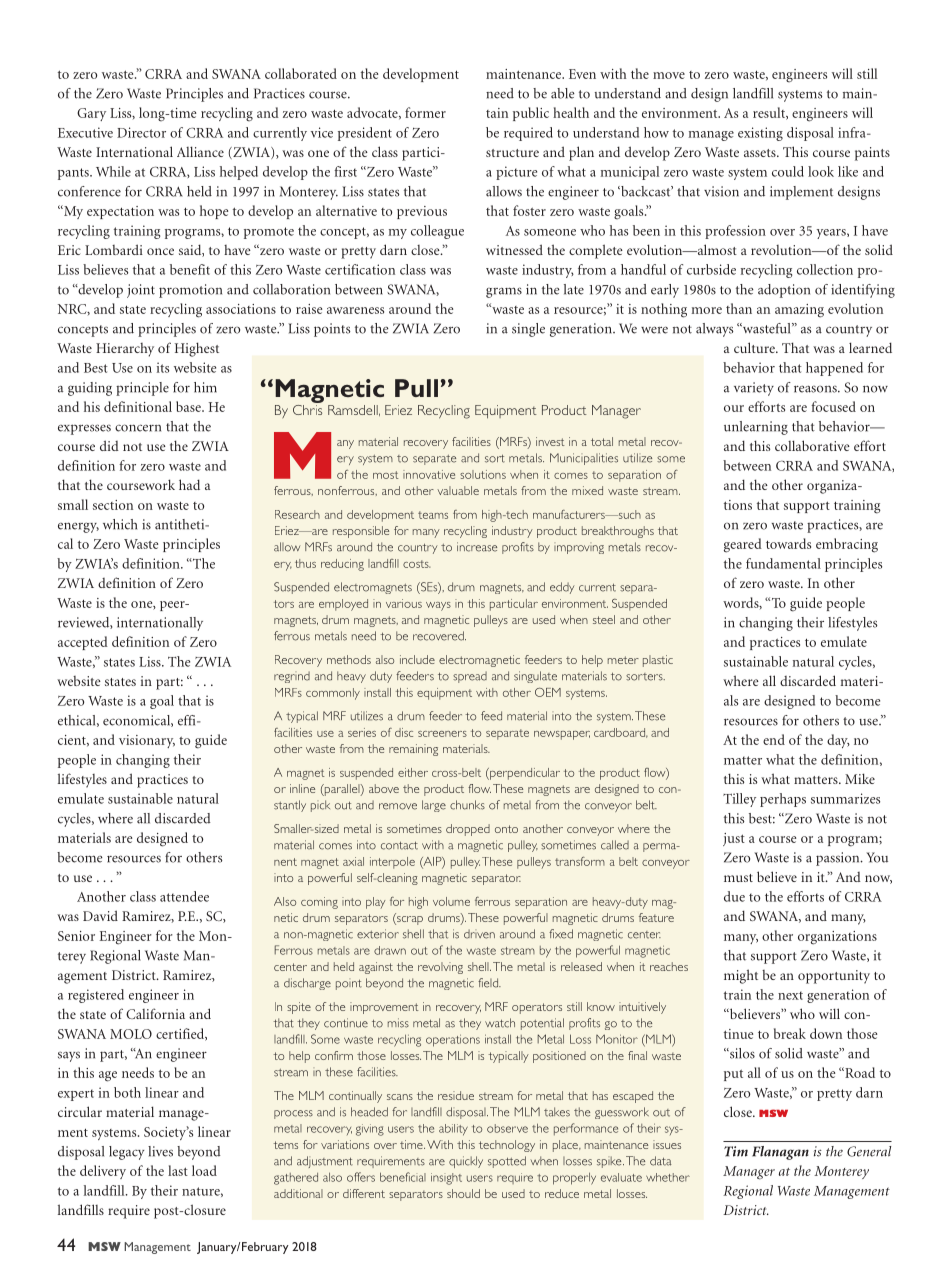  I want to click on accepted, so click(83, 643).
